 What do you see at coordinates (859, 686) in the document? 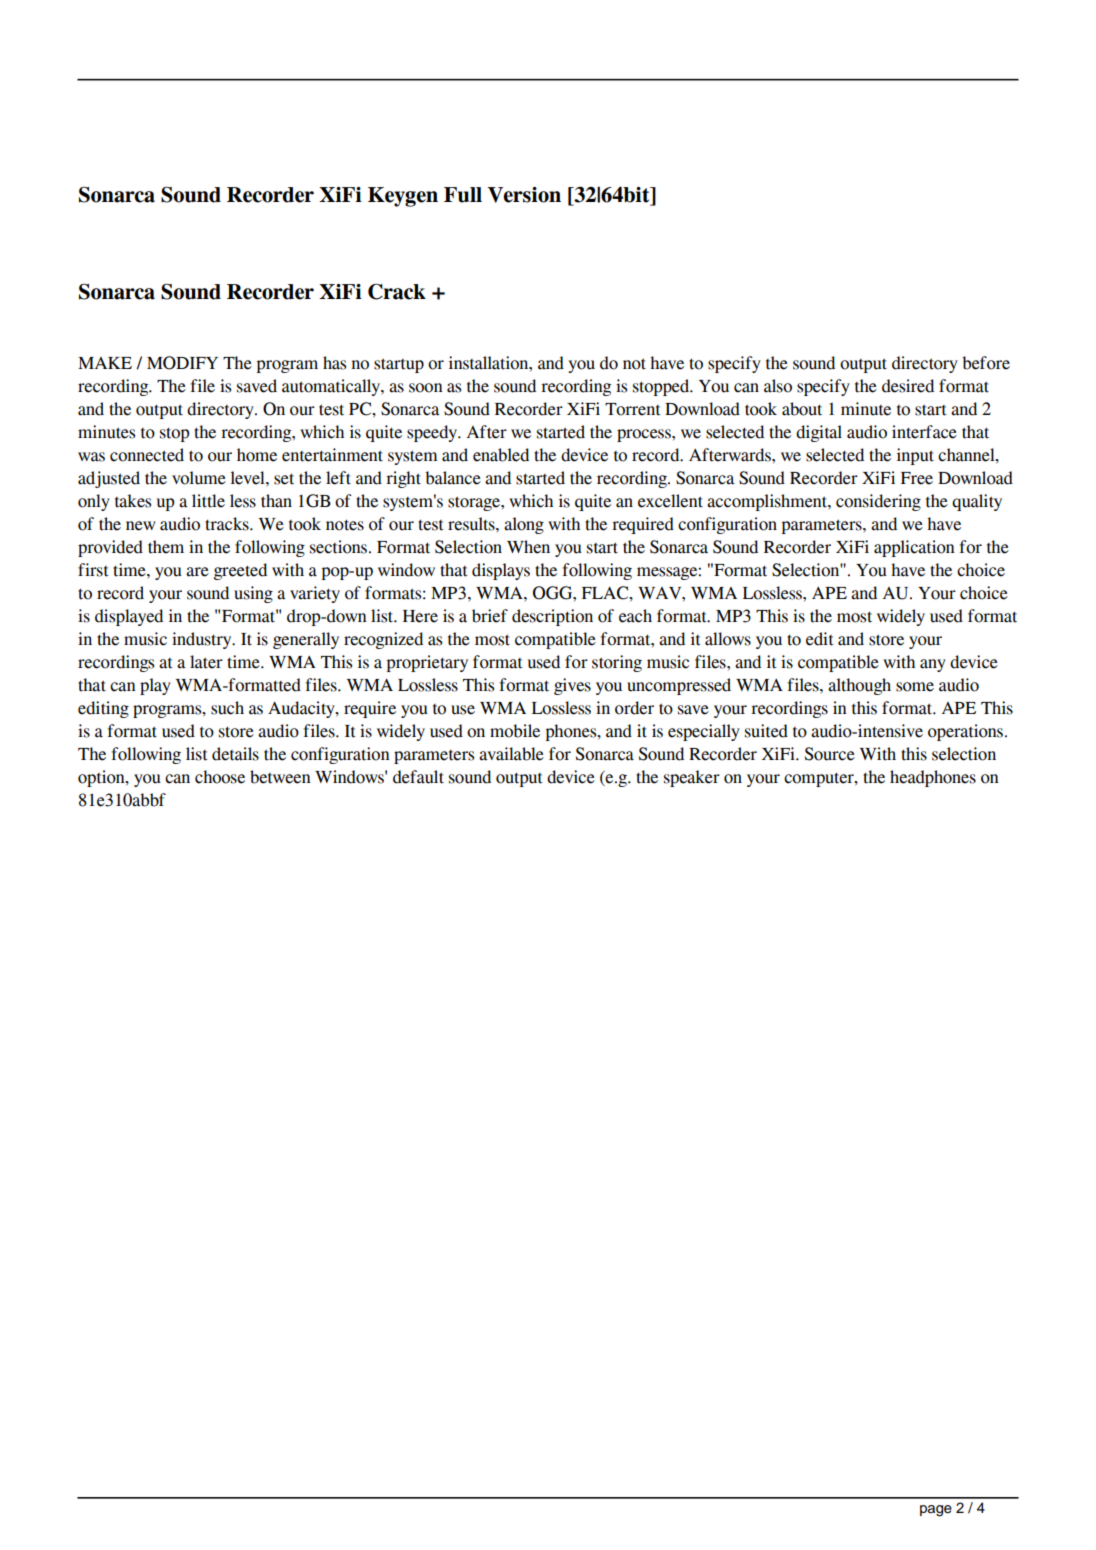
I see `although` at bounding box center [859, 686].
